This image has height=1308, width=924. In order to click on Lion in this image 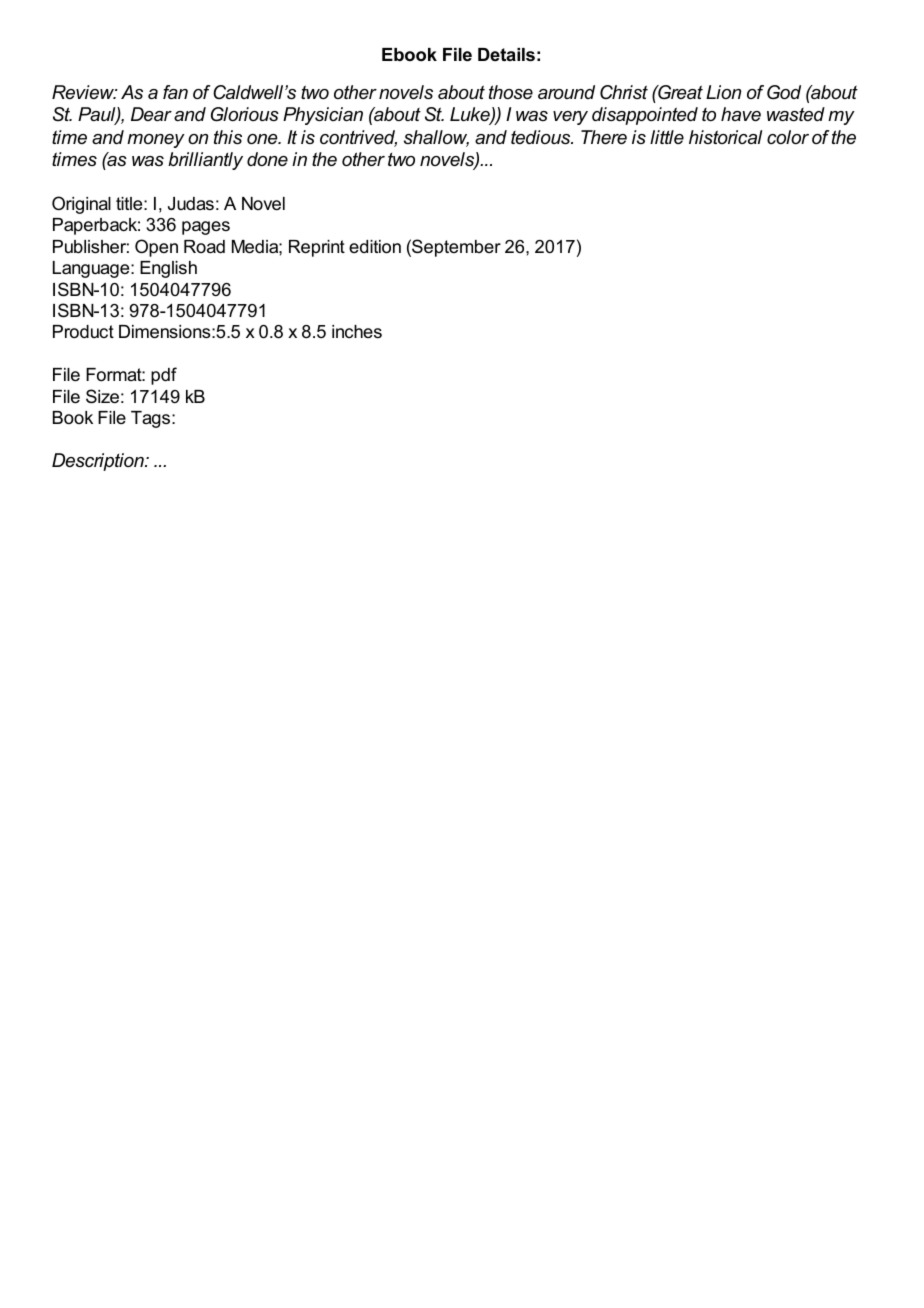, I will do `click(723, 92)`.
